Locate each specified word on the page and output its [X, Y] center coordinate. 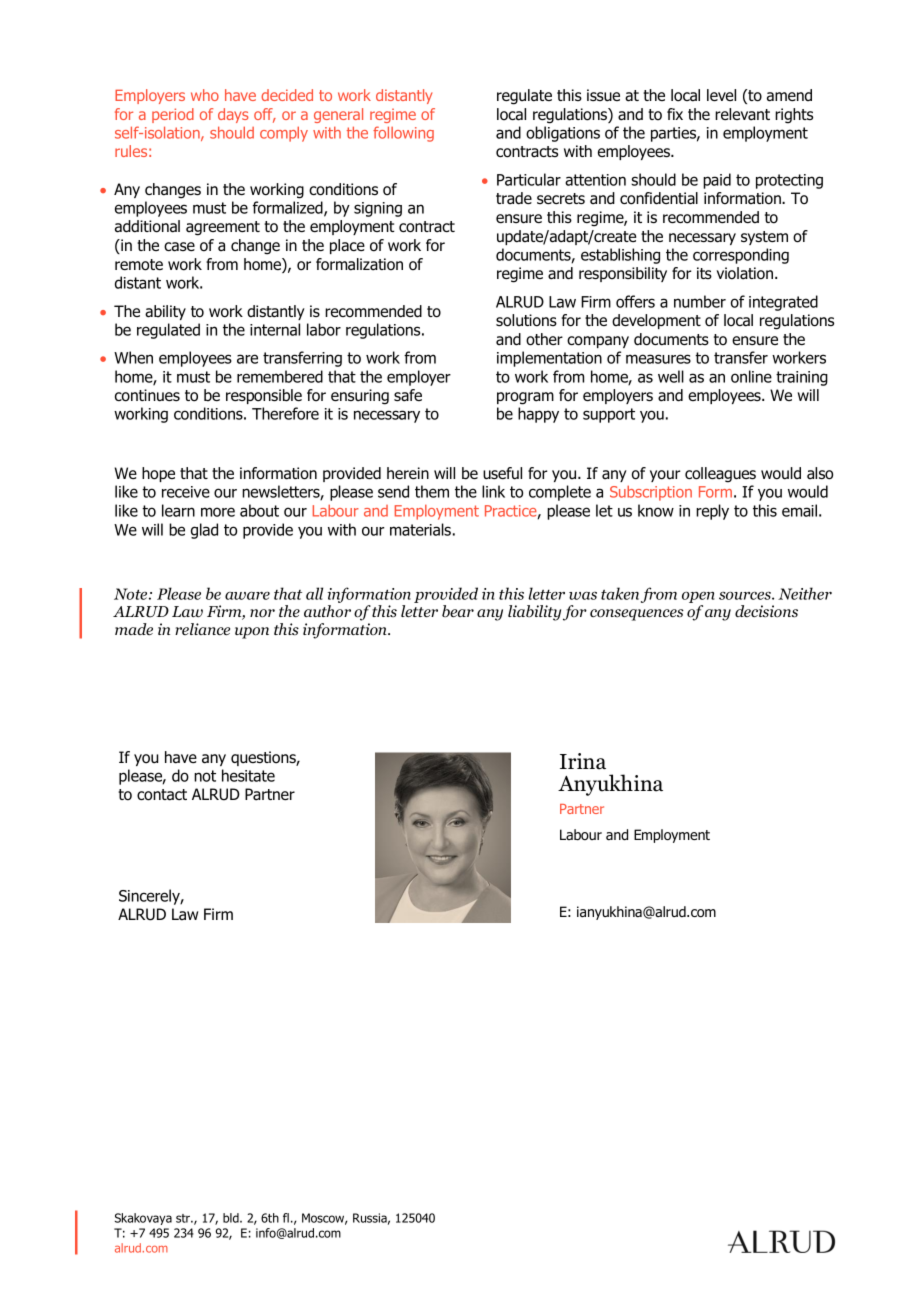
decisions [766, 611]
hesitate [248, 775]
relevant [742, 114]
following [403, 134]
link [493, 491]
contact [162, 795]
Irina [583, 761]
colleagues [720, 475]
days [233, 115]
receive [186, 492]
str [184, 1218]
